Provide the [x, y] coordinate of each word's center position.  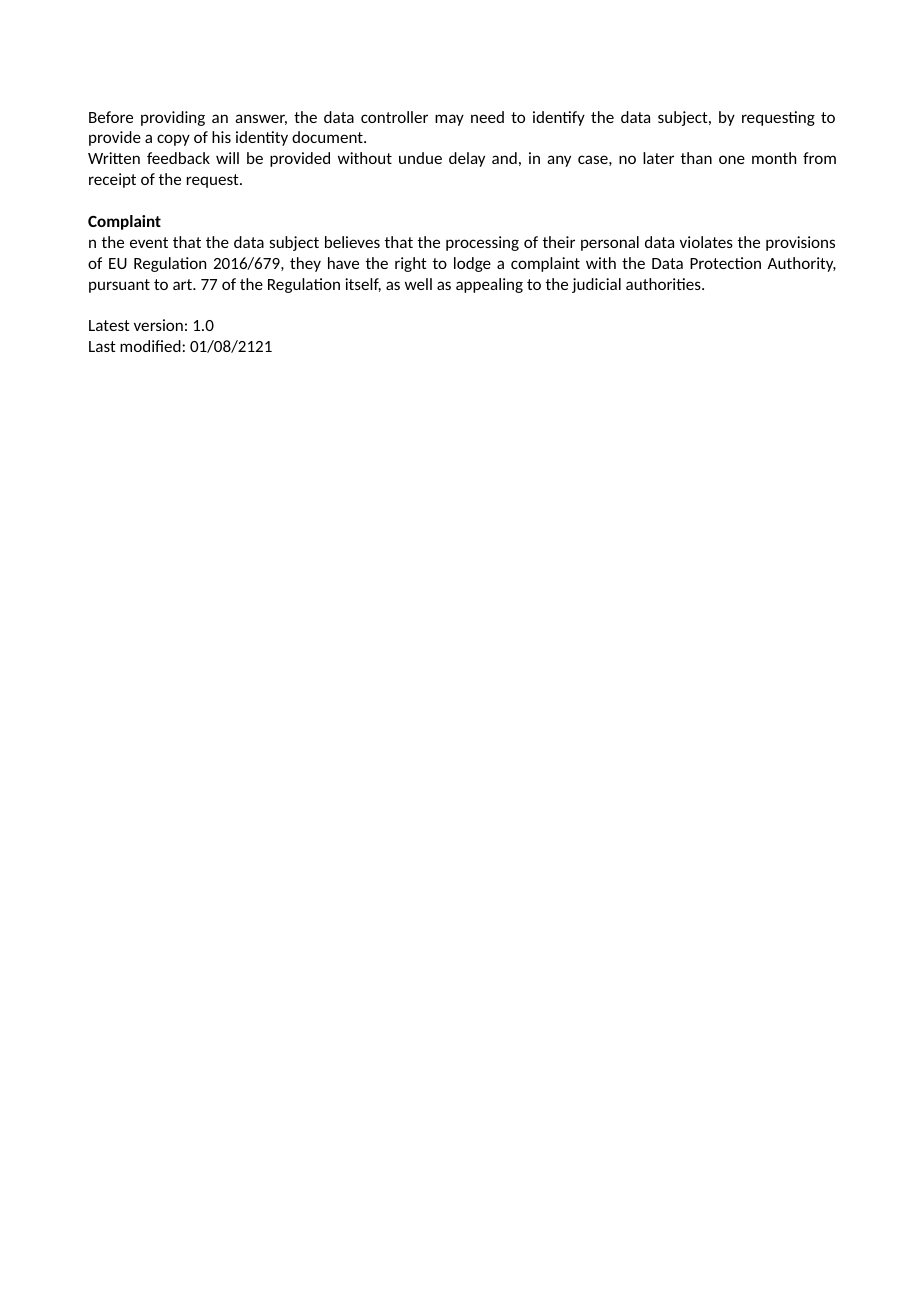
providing [173, 118]
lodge [472, 264]
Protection [725, 263]
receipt [112, 180]
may [449, 120]
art [184, 284]
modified [151, 346]
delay [467, 159]
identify [559, 118]
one [732, 159]
